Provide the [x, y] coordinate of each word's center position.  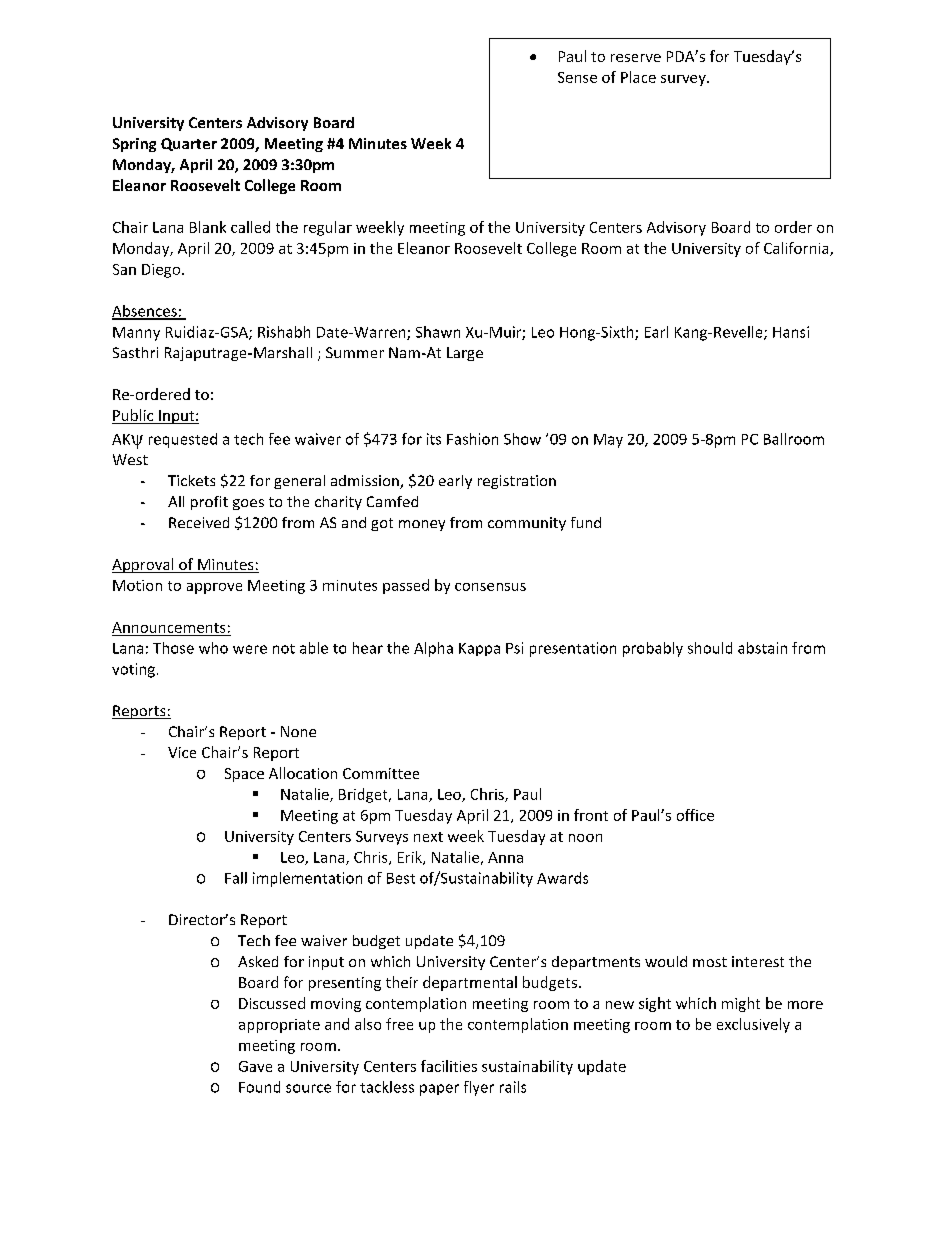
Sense [577, 77]
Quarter [189, 144]
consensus [490, 587]
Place [638, 77]
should [710, 648]
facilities [449, 1066]
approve [214, 588]
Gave [255, 1066]
